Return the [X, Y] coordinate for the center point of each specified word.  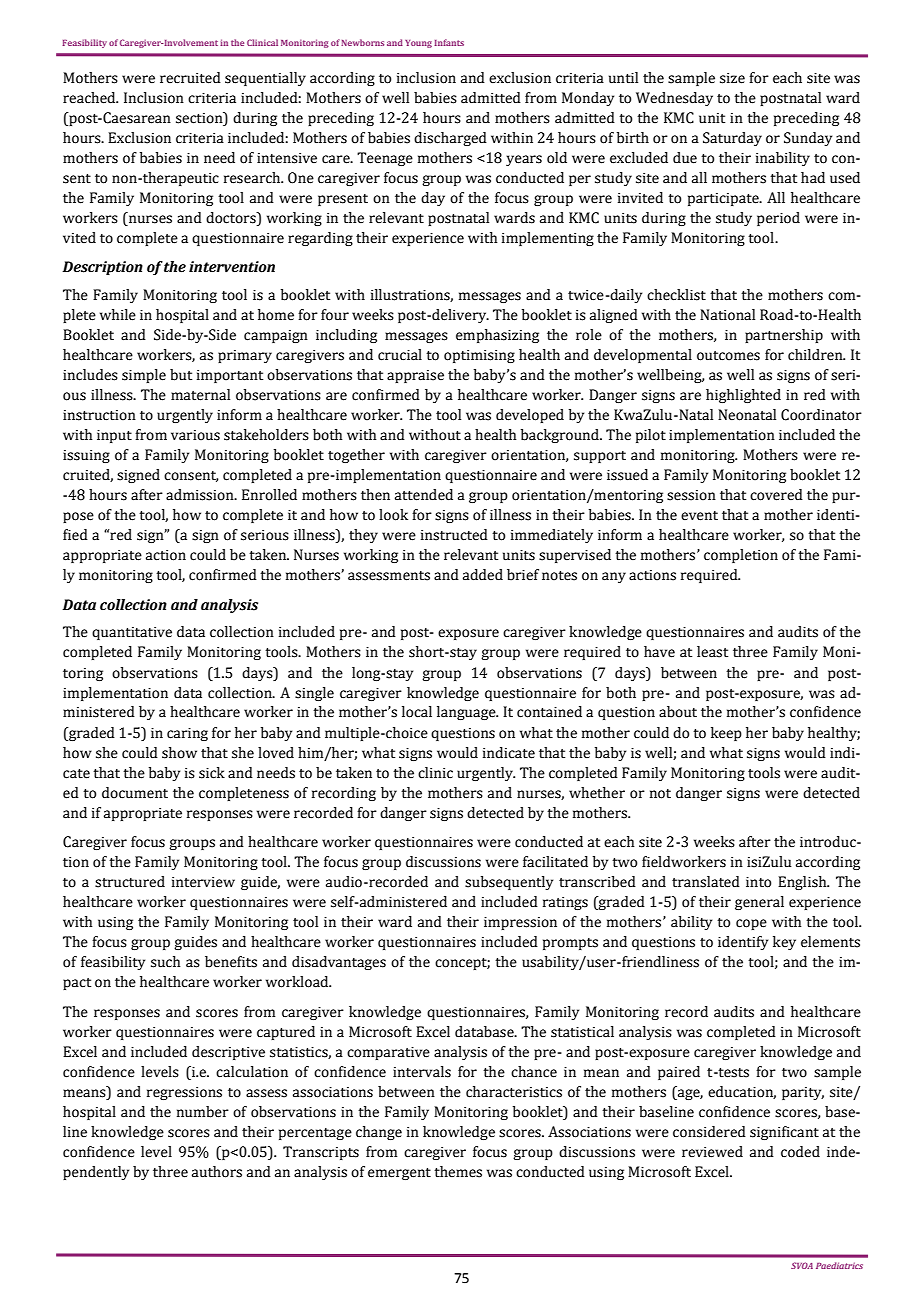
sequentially [265, 79]
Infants [449, 42]
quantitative [132, 633]
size [732, 78]
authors [217, 1172]
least [712, 652]
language [467, 713]
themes [458, 1172]
